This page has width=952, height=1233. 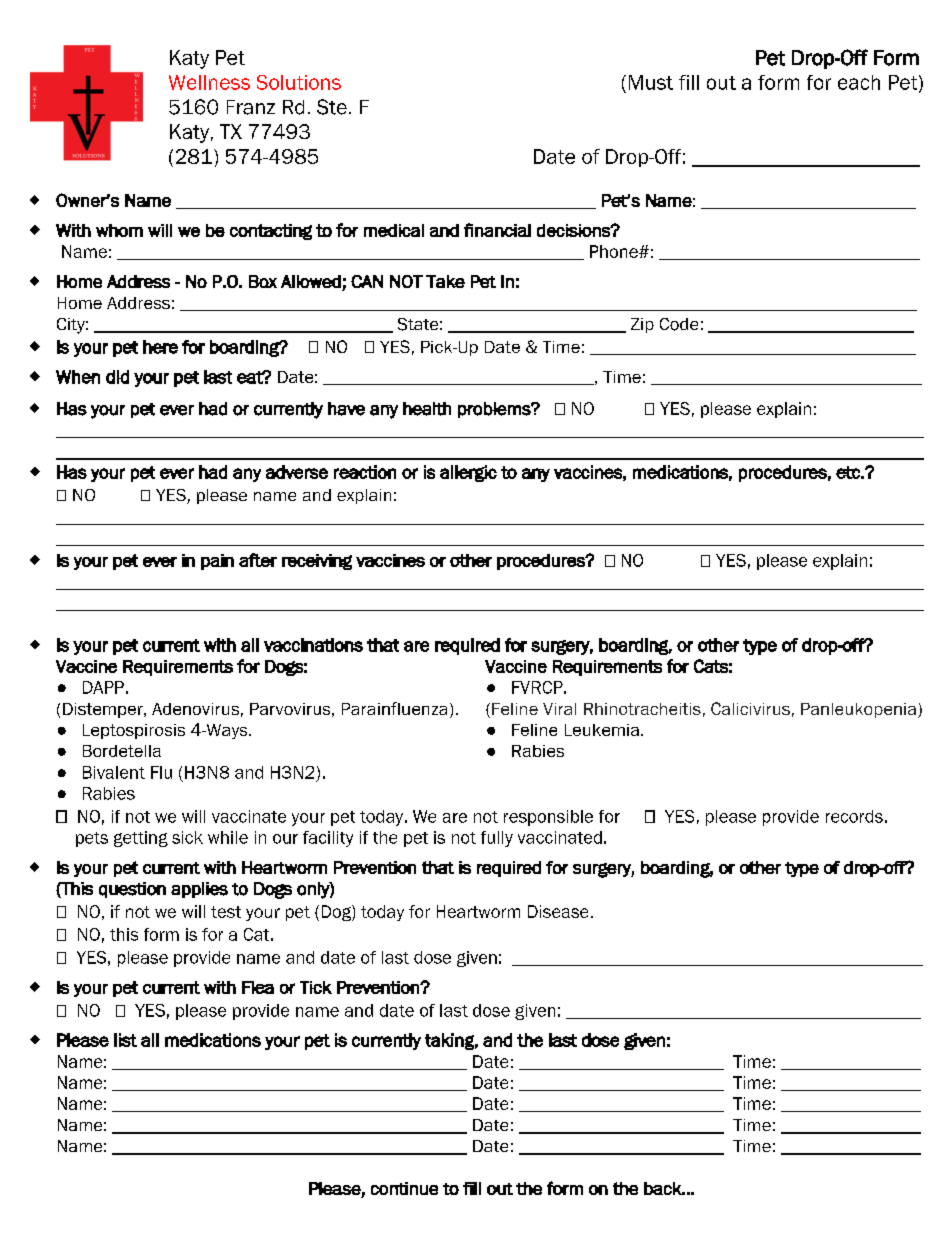 What do you see at coordinates (468, 473) in the page?
I see `allergic` at bounding box center [468, 473].
